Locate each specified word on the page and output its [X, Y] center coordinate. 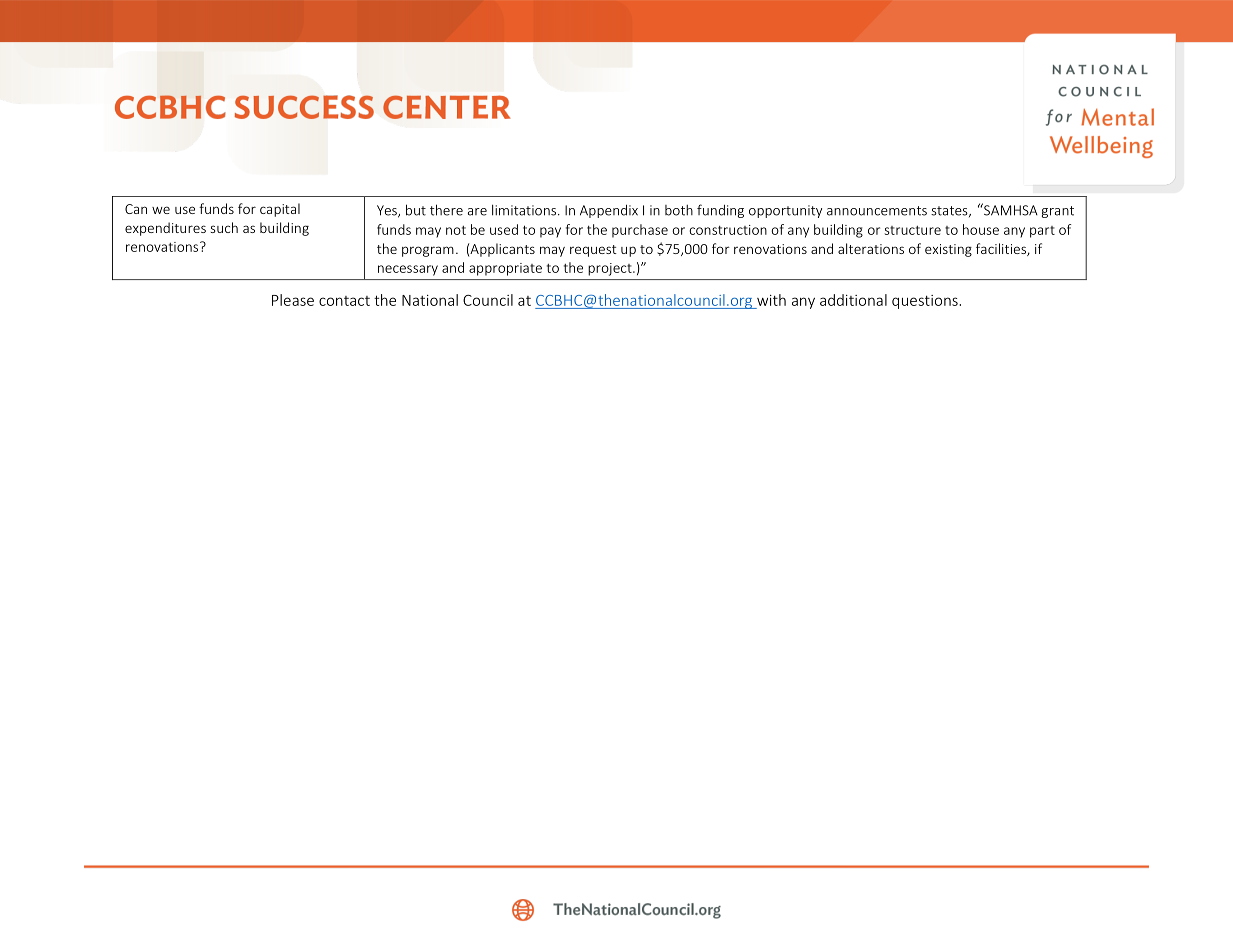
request [593, 251]
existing [948, 250]
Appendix [609, 211]
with [771, 300]
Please [293, 300]
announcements [877, 211]
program [428, 251]
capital [280, 210]
